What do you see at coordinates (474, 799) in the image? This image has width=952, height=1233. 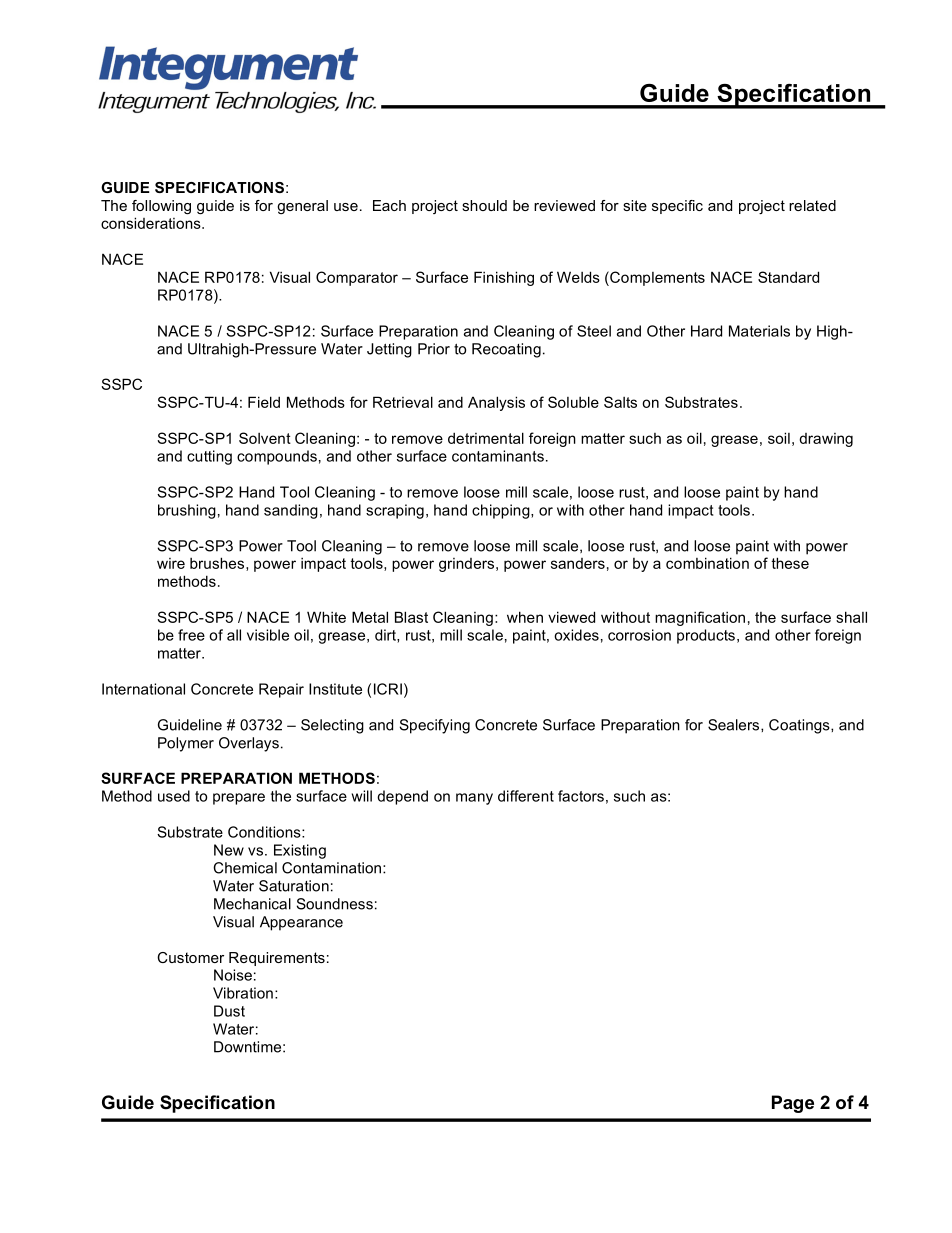 I see `many` at bounding box center [474, 799].
